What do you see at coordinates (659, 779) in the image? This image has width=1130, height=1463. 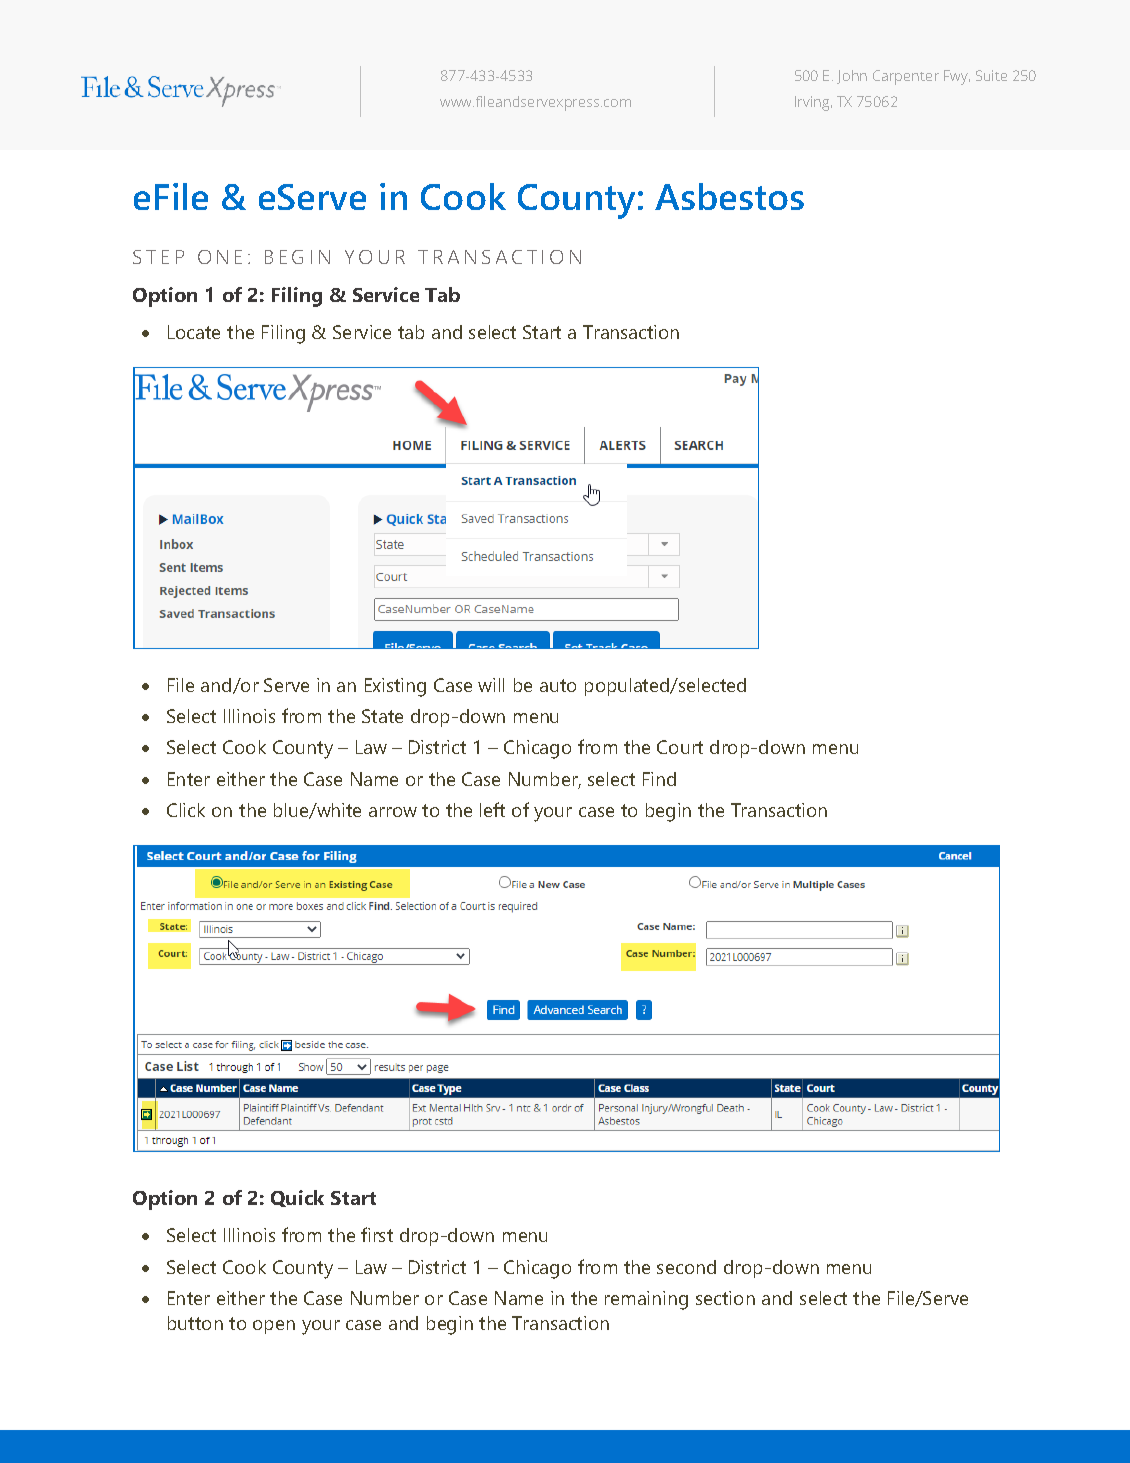 I see `Find` at bounding box center [659, 779].
